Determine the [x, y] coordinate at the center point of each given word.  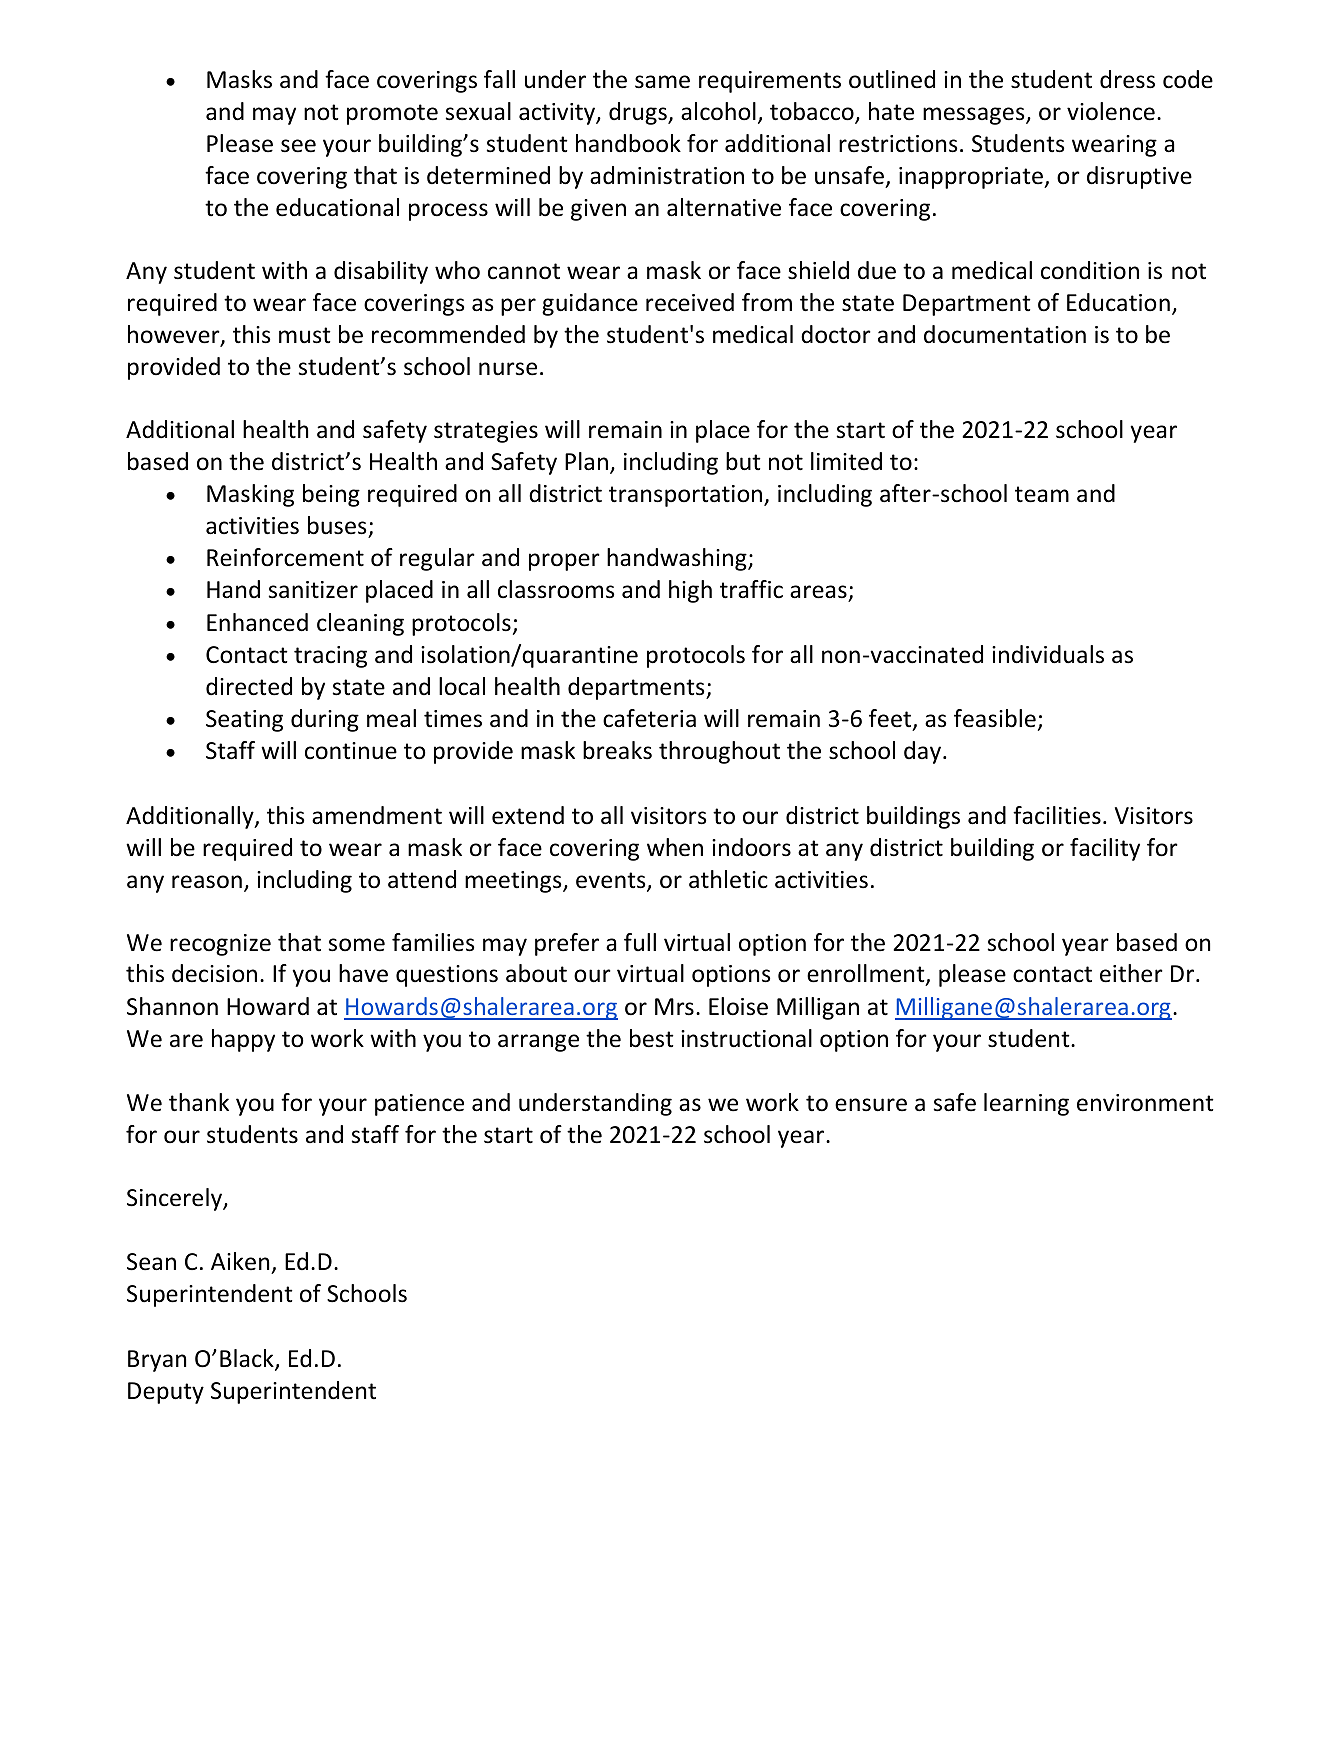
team [1042, 494]
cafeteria [649, 718]
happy [243, 1040]
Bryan [157, 1361]
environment [1145, 1103]
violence [1111, 111]
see [298, 146]
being [331, 495]
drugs [639, 113]
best [652, 1038]
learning [1026, 1104]
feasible [995, 718]
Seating [244, 721]
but [743, 461]
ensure [871, 1105]
